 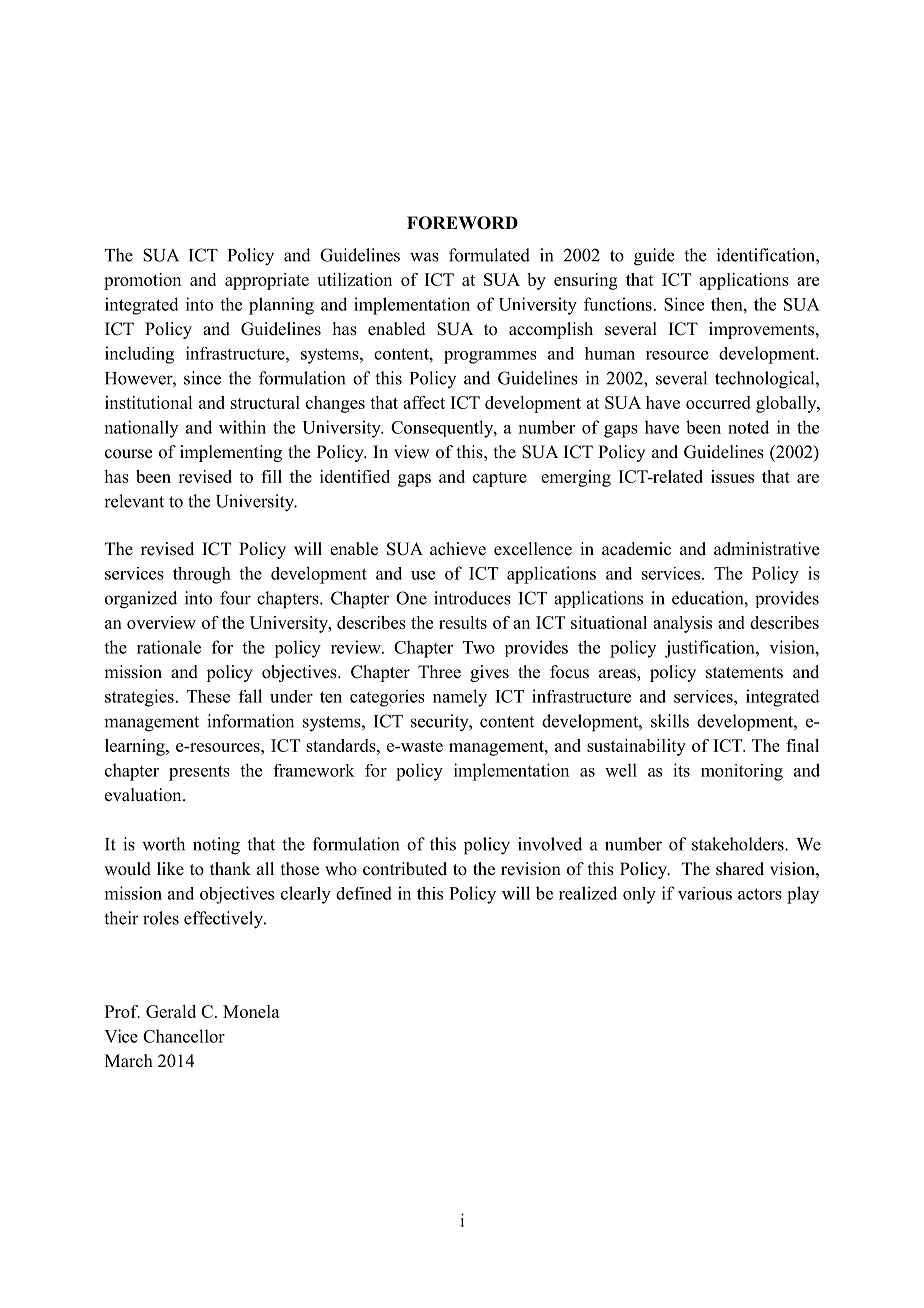 I want to click on promotion, so click(x=142, y=281).
